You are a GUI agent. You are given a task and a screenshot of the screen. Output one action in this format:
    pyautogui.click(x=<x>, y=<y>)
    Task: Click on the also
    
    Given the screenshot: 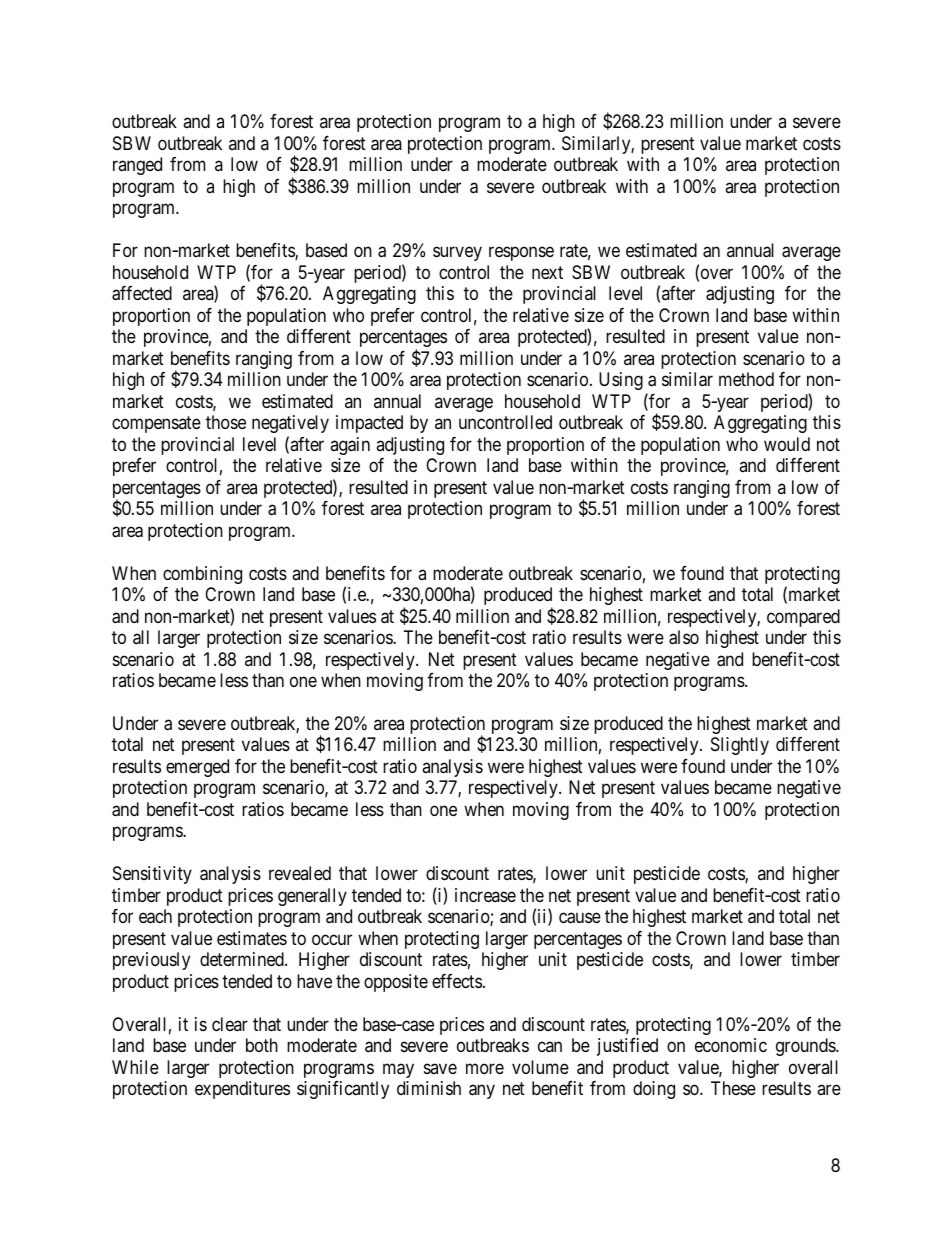 What is the action you would take?
    pyautogui.click(x=684, y=637)
